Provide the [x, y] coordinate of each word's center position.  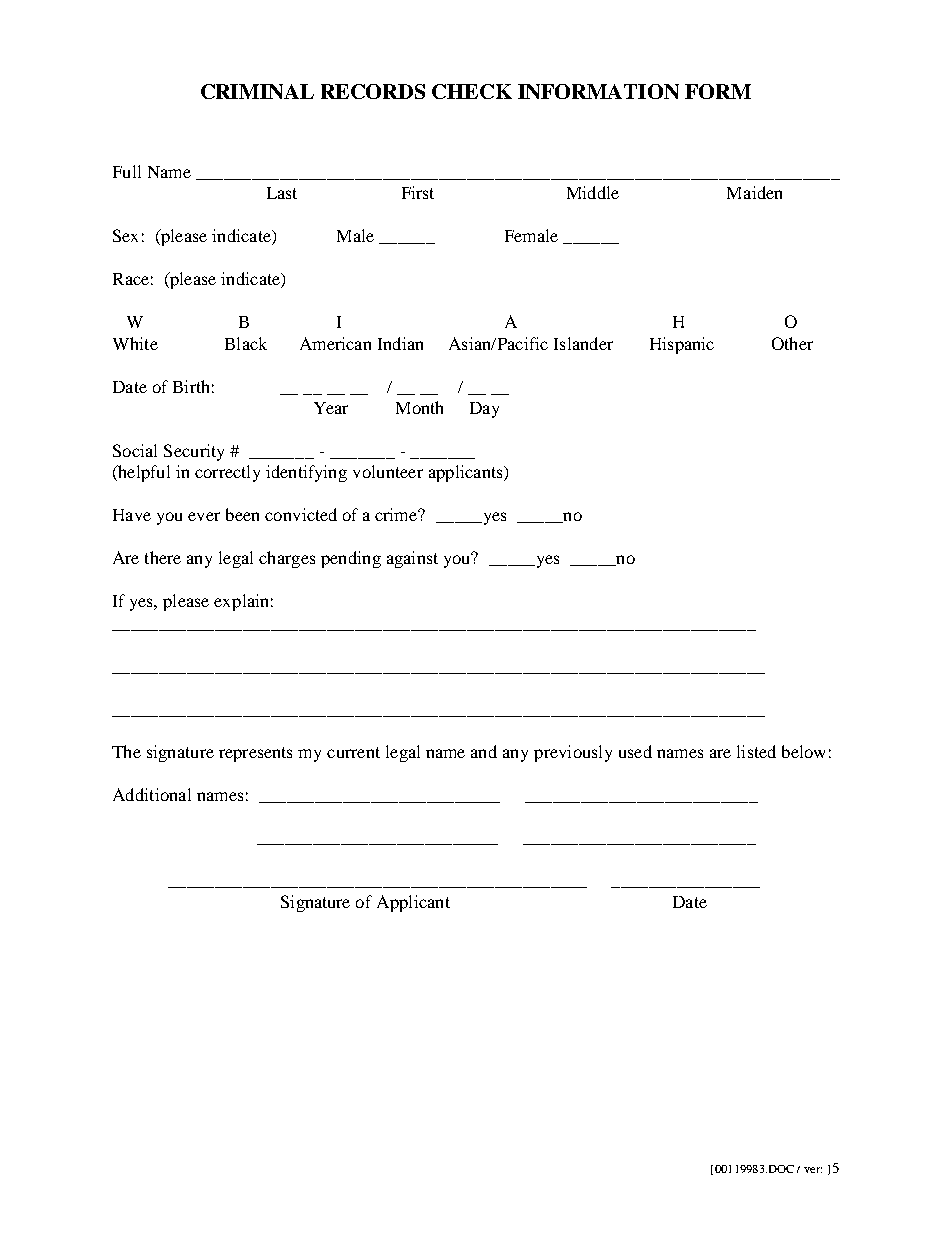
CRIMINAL [257, 91]
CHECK [472, 91]
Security [194, 452]
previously [573, 753]
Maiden [754, 192]
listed [756, 751]
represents [255, 754]
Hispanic [682, 345]
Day [484, 410]
